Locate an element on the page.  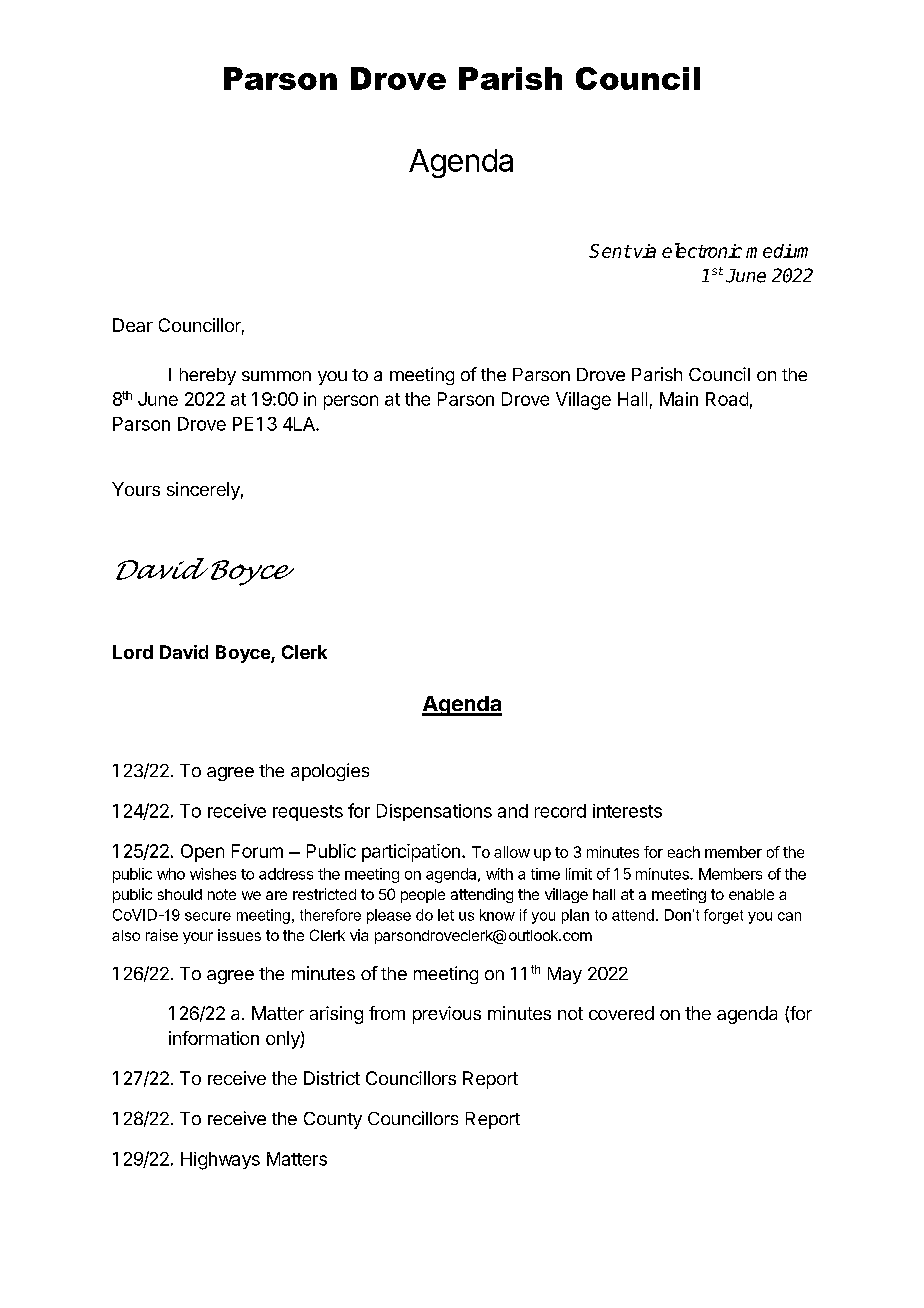
each is located at coordinates (684, 852).
